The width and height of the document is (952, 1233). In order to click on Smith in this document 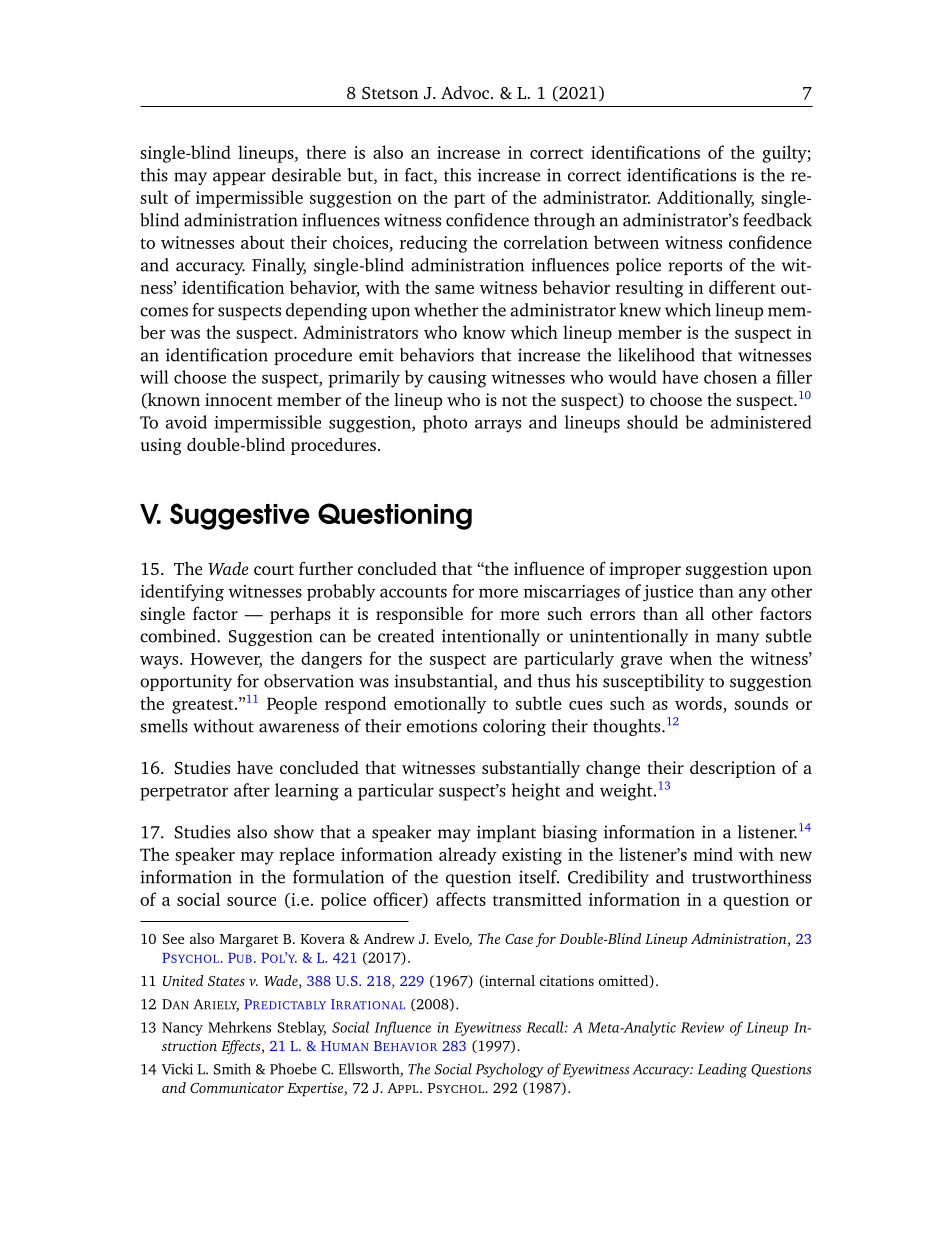, I will do `click(232, 1069)`.
